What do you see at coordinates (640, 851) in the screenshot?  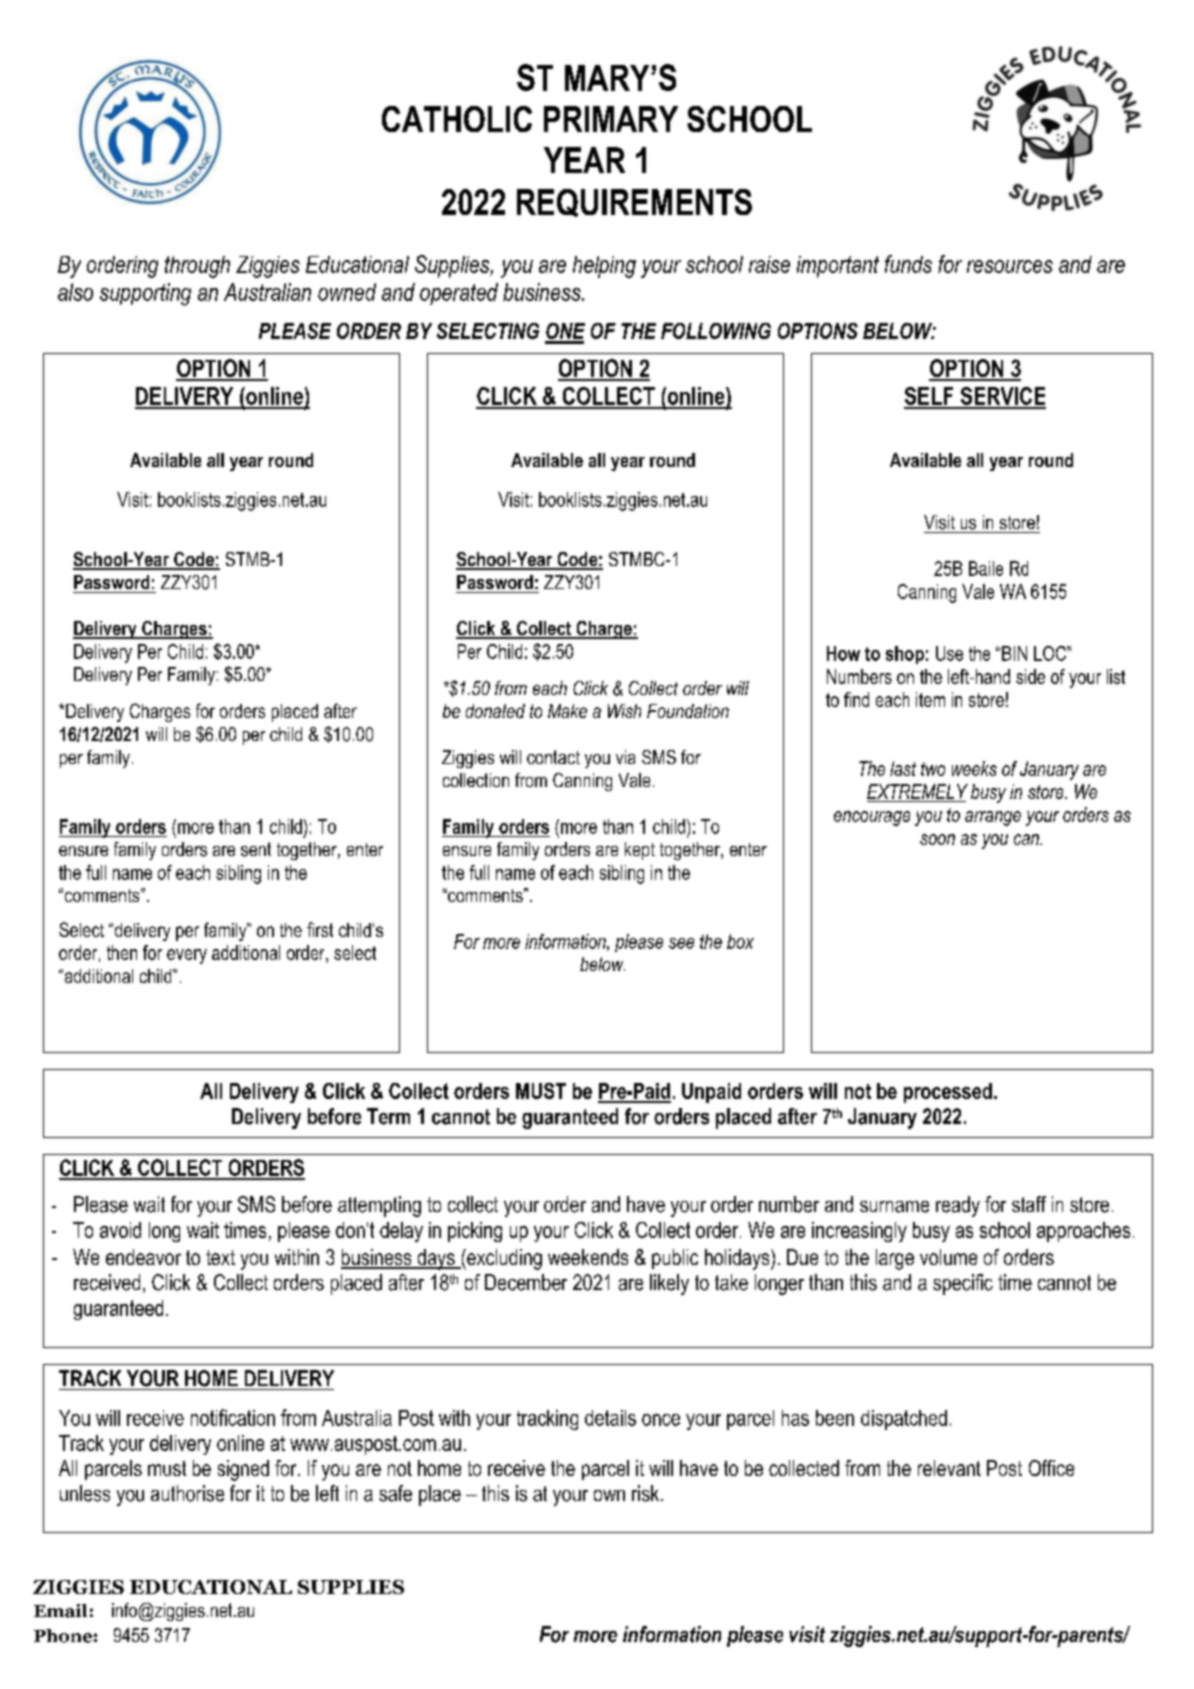 I see `kept` at bounding box center [640, 851].
